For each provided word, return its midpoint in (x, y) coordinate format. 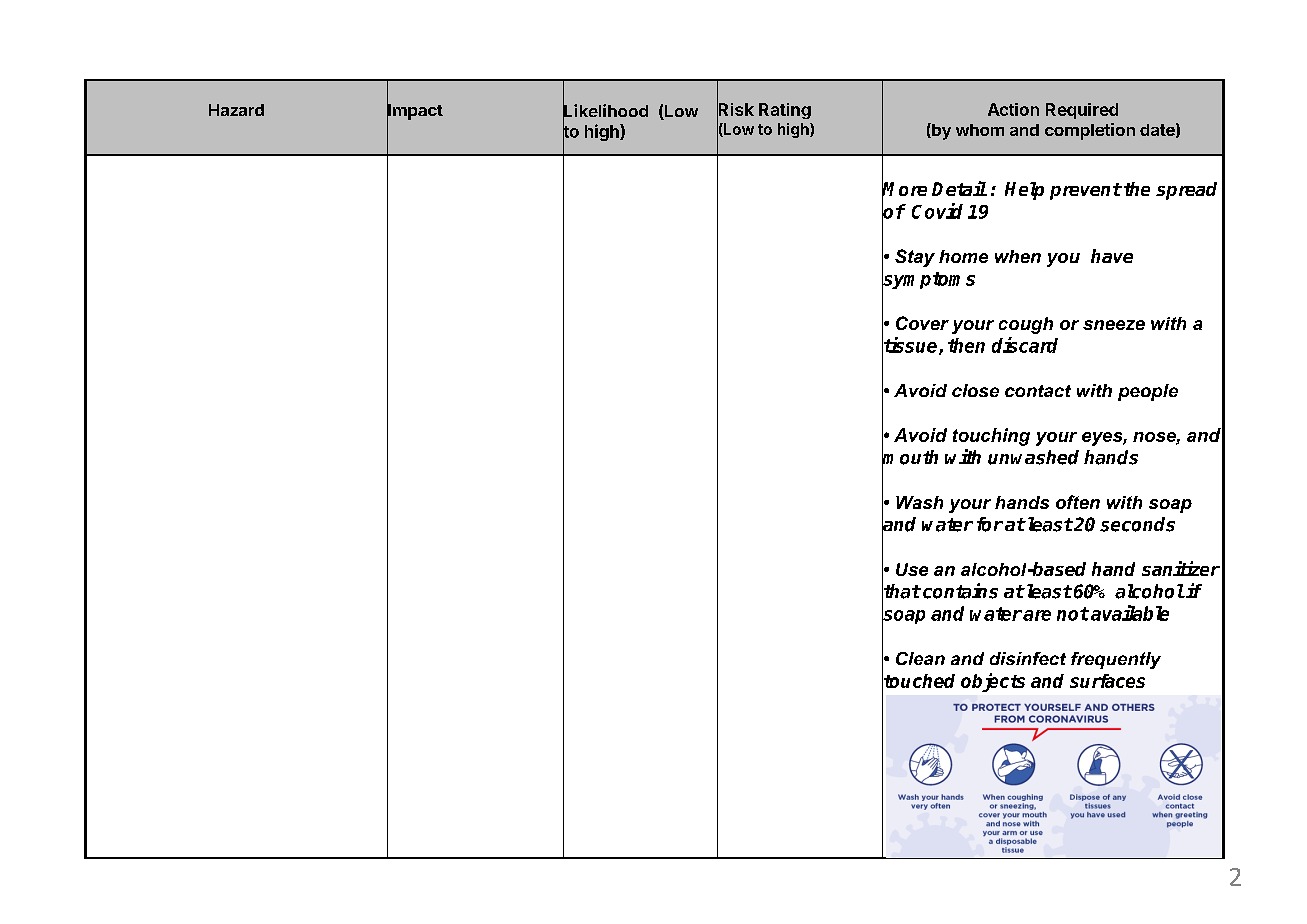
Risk (735, 109)
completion (1090, 131)
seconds (1137, 524)
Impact (415, 111)
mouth (910, 457)
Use (912, 569)
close (975, 390)
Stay (915, 258)
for (990, 524)
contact (1038, 391)
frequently (1116, 660)
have (1112, 256)
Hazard (236, 110)
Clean (920, 658)
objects (993, 682)
